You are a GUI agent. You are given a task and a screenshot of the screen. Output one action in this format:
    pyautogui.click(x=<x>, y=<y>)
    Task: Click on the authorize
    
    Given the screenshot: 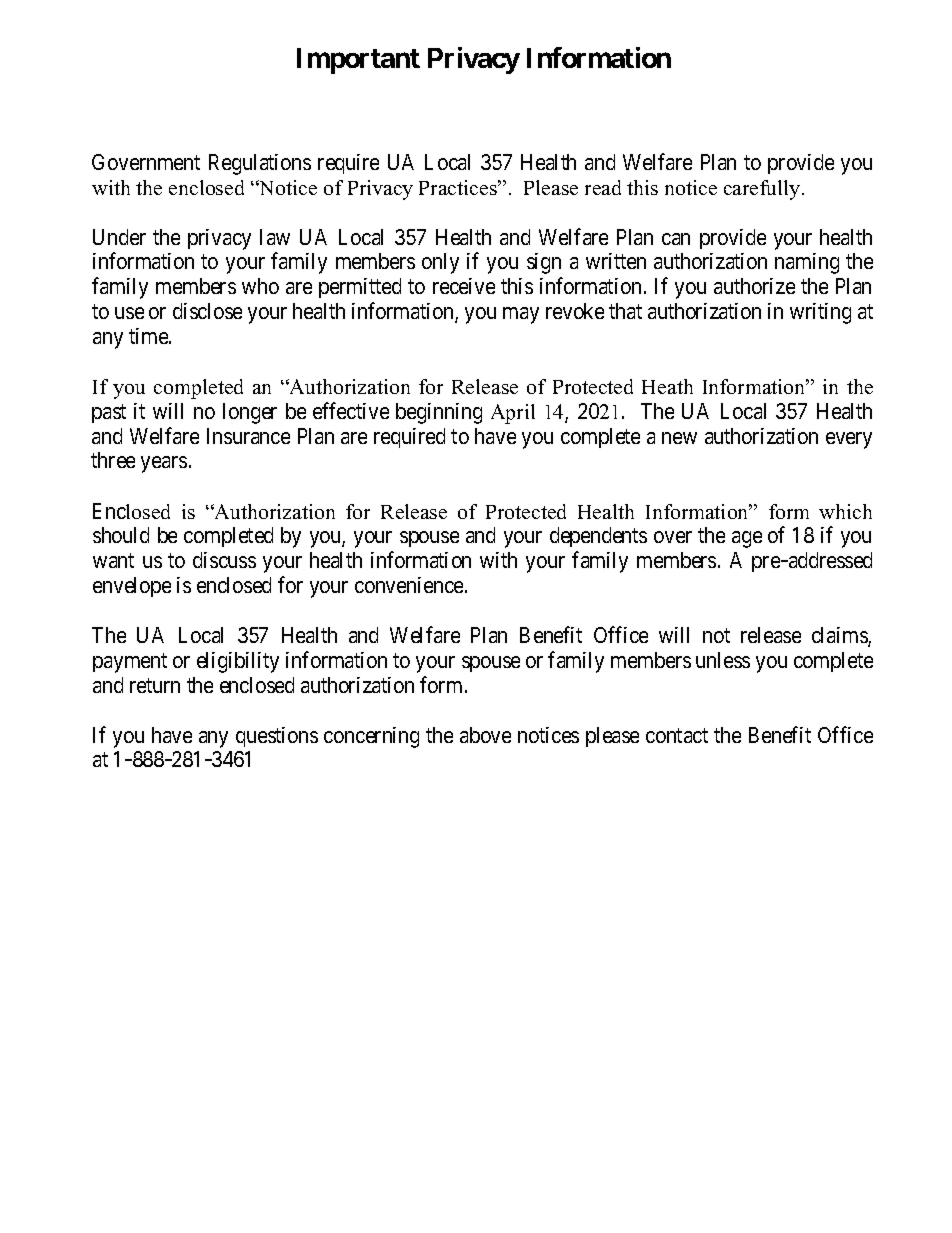 What is the action you would take?
    pyautogui.click(x=754, y=286)
